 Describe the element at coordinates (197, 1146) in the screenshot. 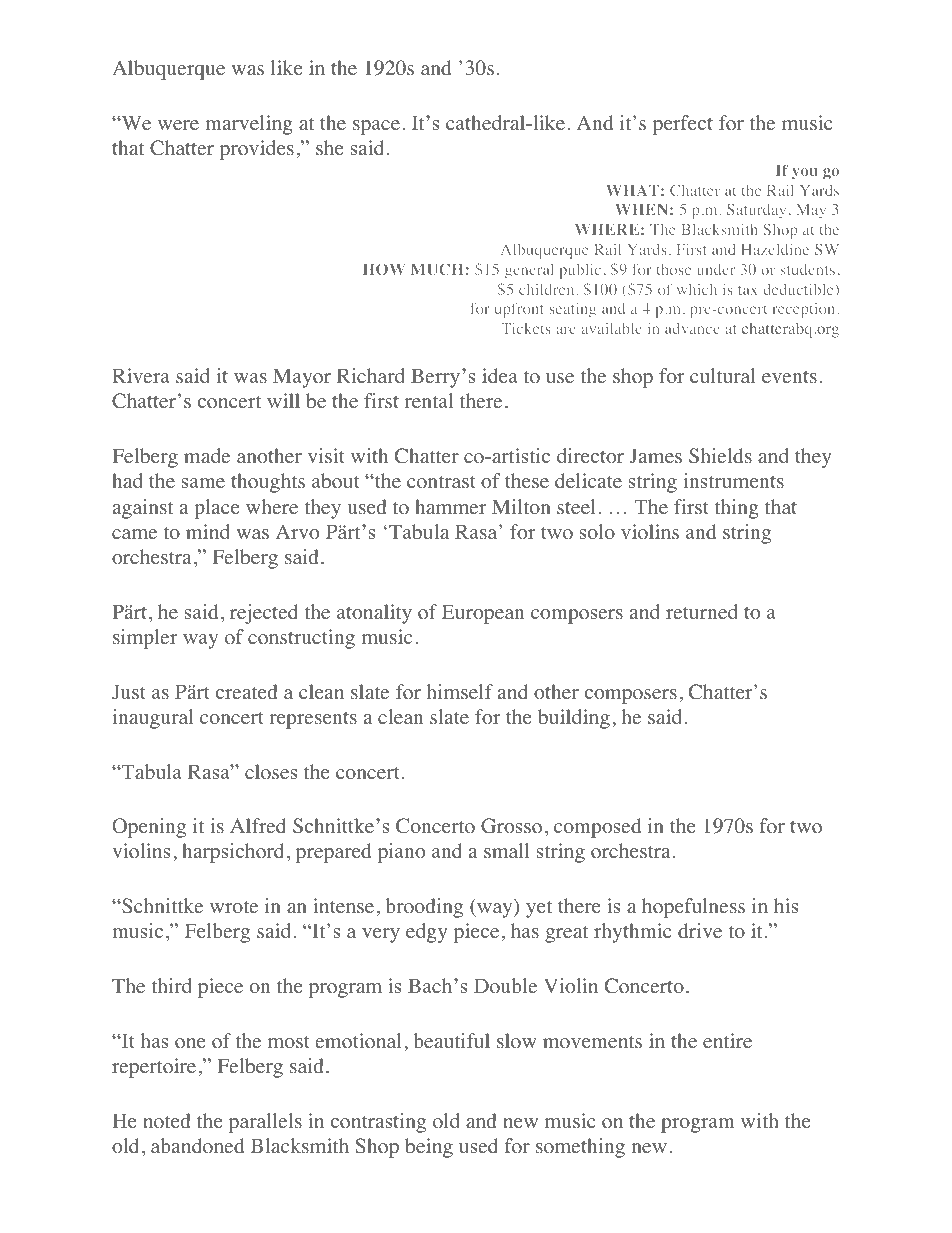

I see `abandoned` at that location.
